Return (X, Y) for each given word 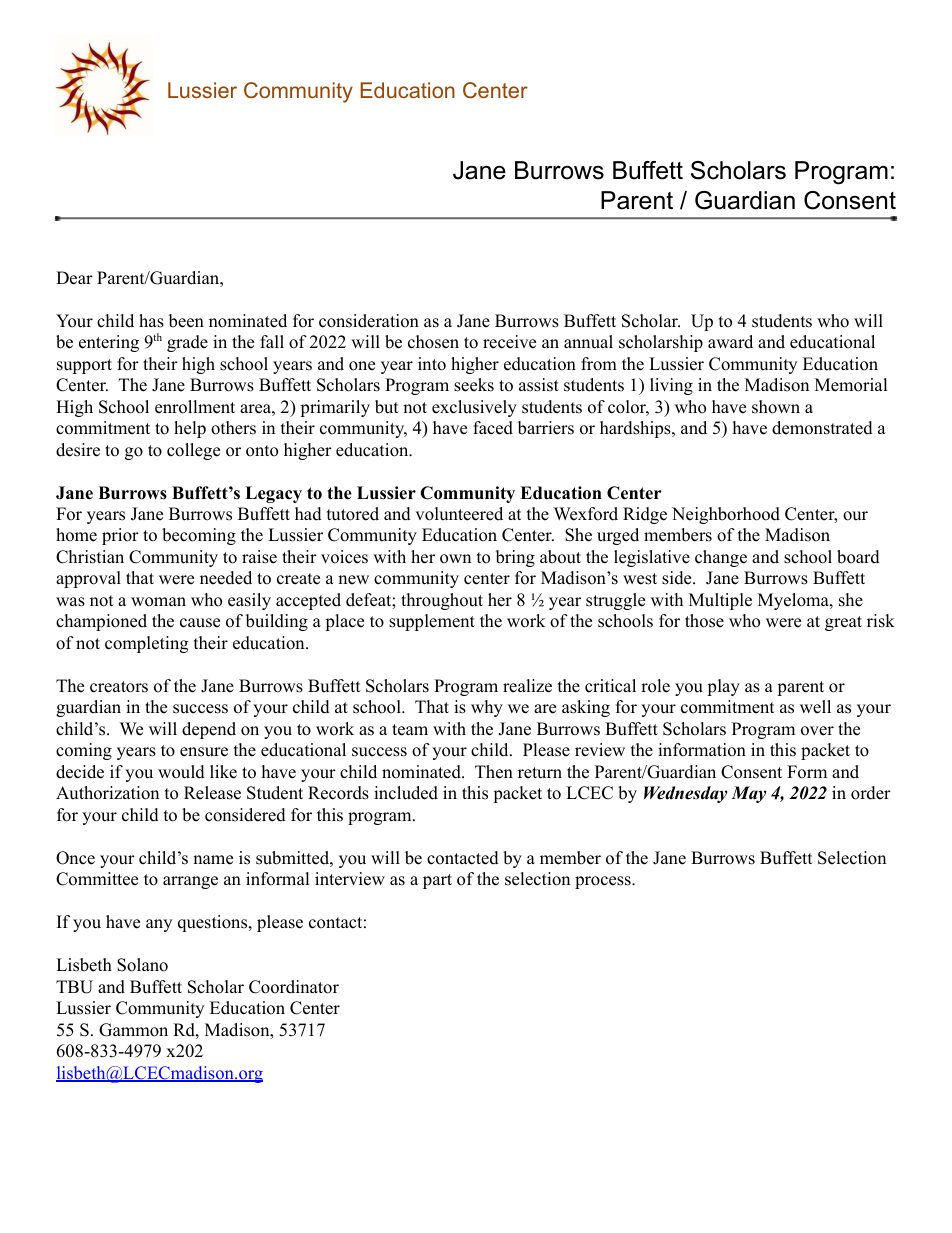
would (181, 772)
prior (120, 536)
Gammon (133, 1030)
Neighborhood (726, 515)
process (604, 882)
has (151, 321)
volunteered (459, 514)
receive (509, 342)
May (748, 794)
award (730, 342)
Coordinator (294, 987)
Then (494, 772)
